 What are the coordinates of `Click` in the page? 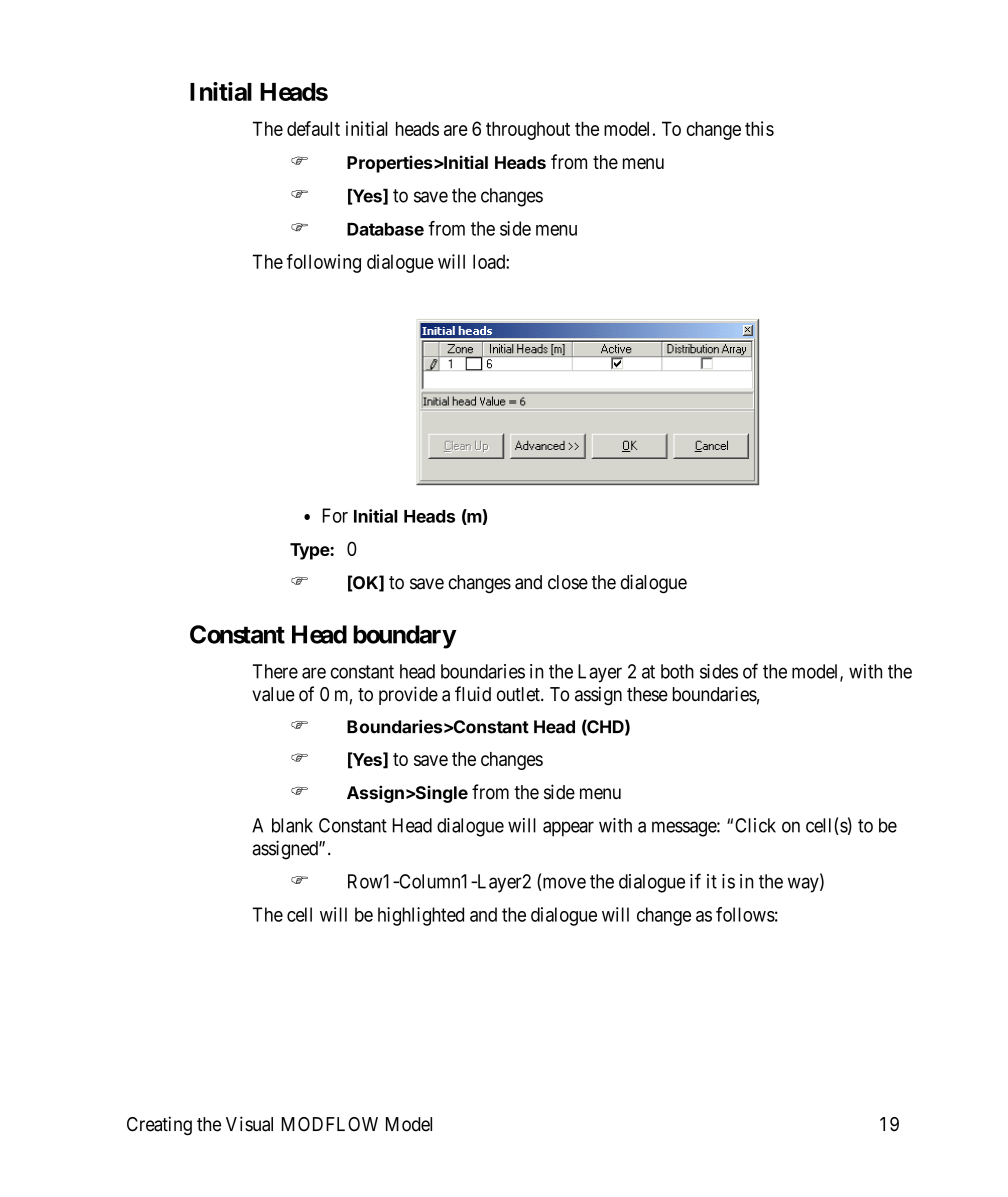 It's located at (755, 825).
